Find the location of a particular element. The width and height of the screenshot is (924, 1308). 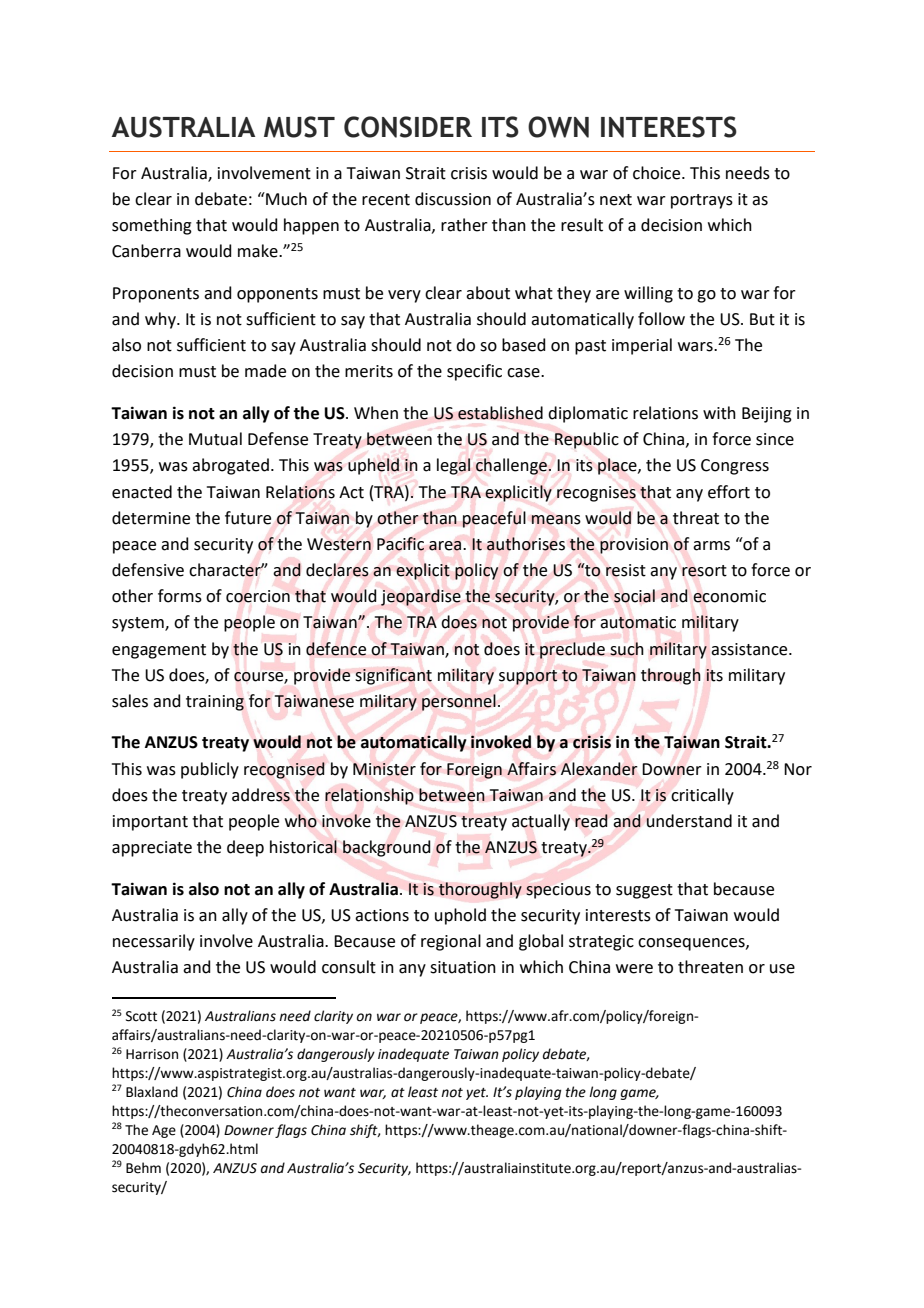

personnel is located at coordinates (459, 702).
